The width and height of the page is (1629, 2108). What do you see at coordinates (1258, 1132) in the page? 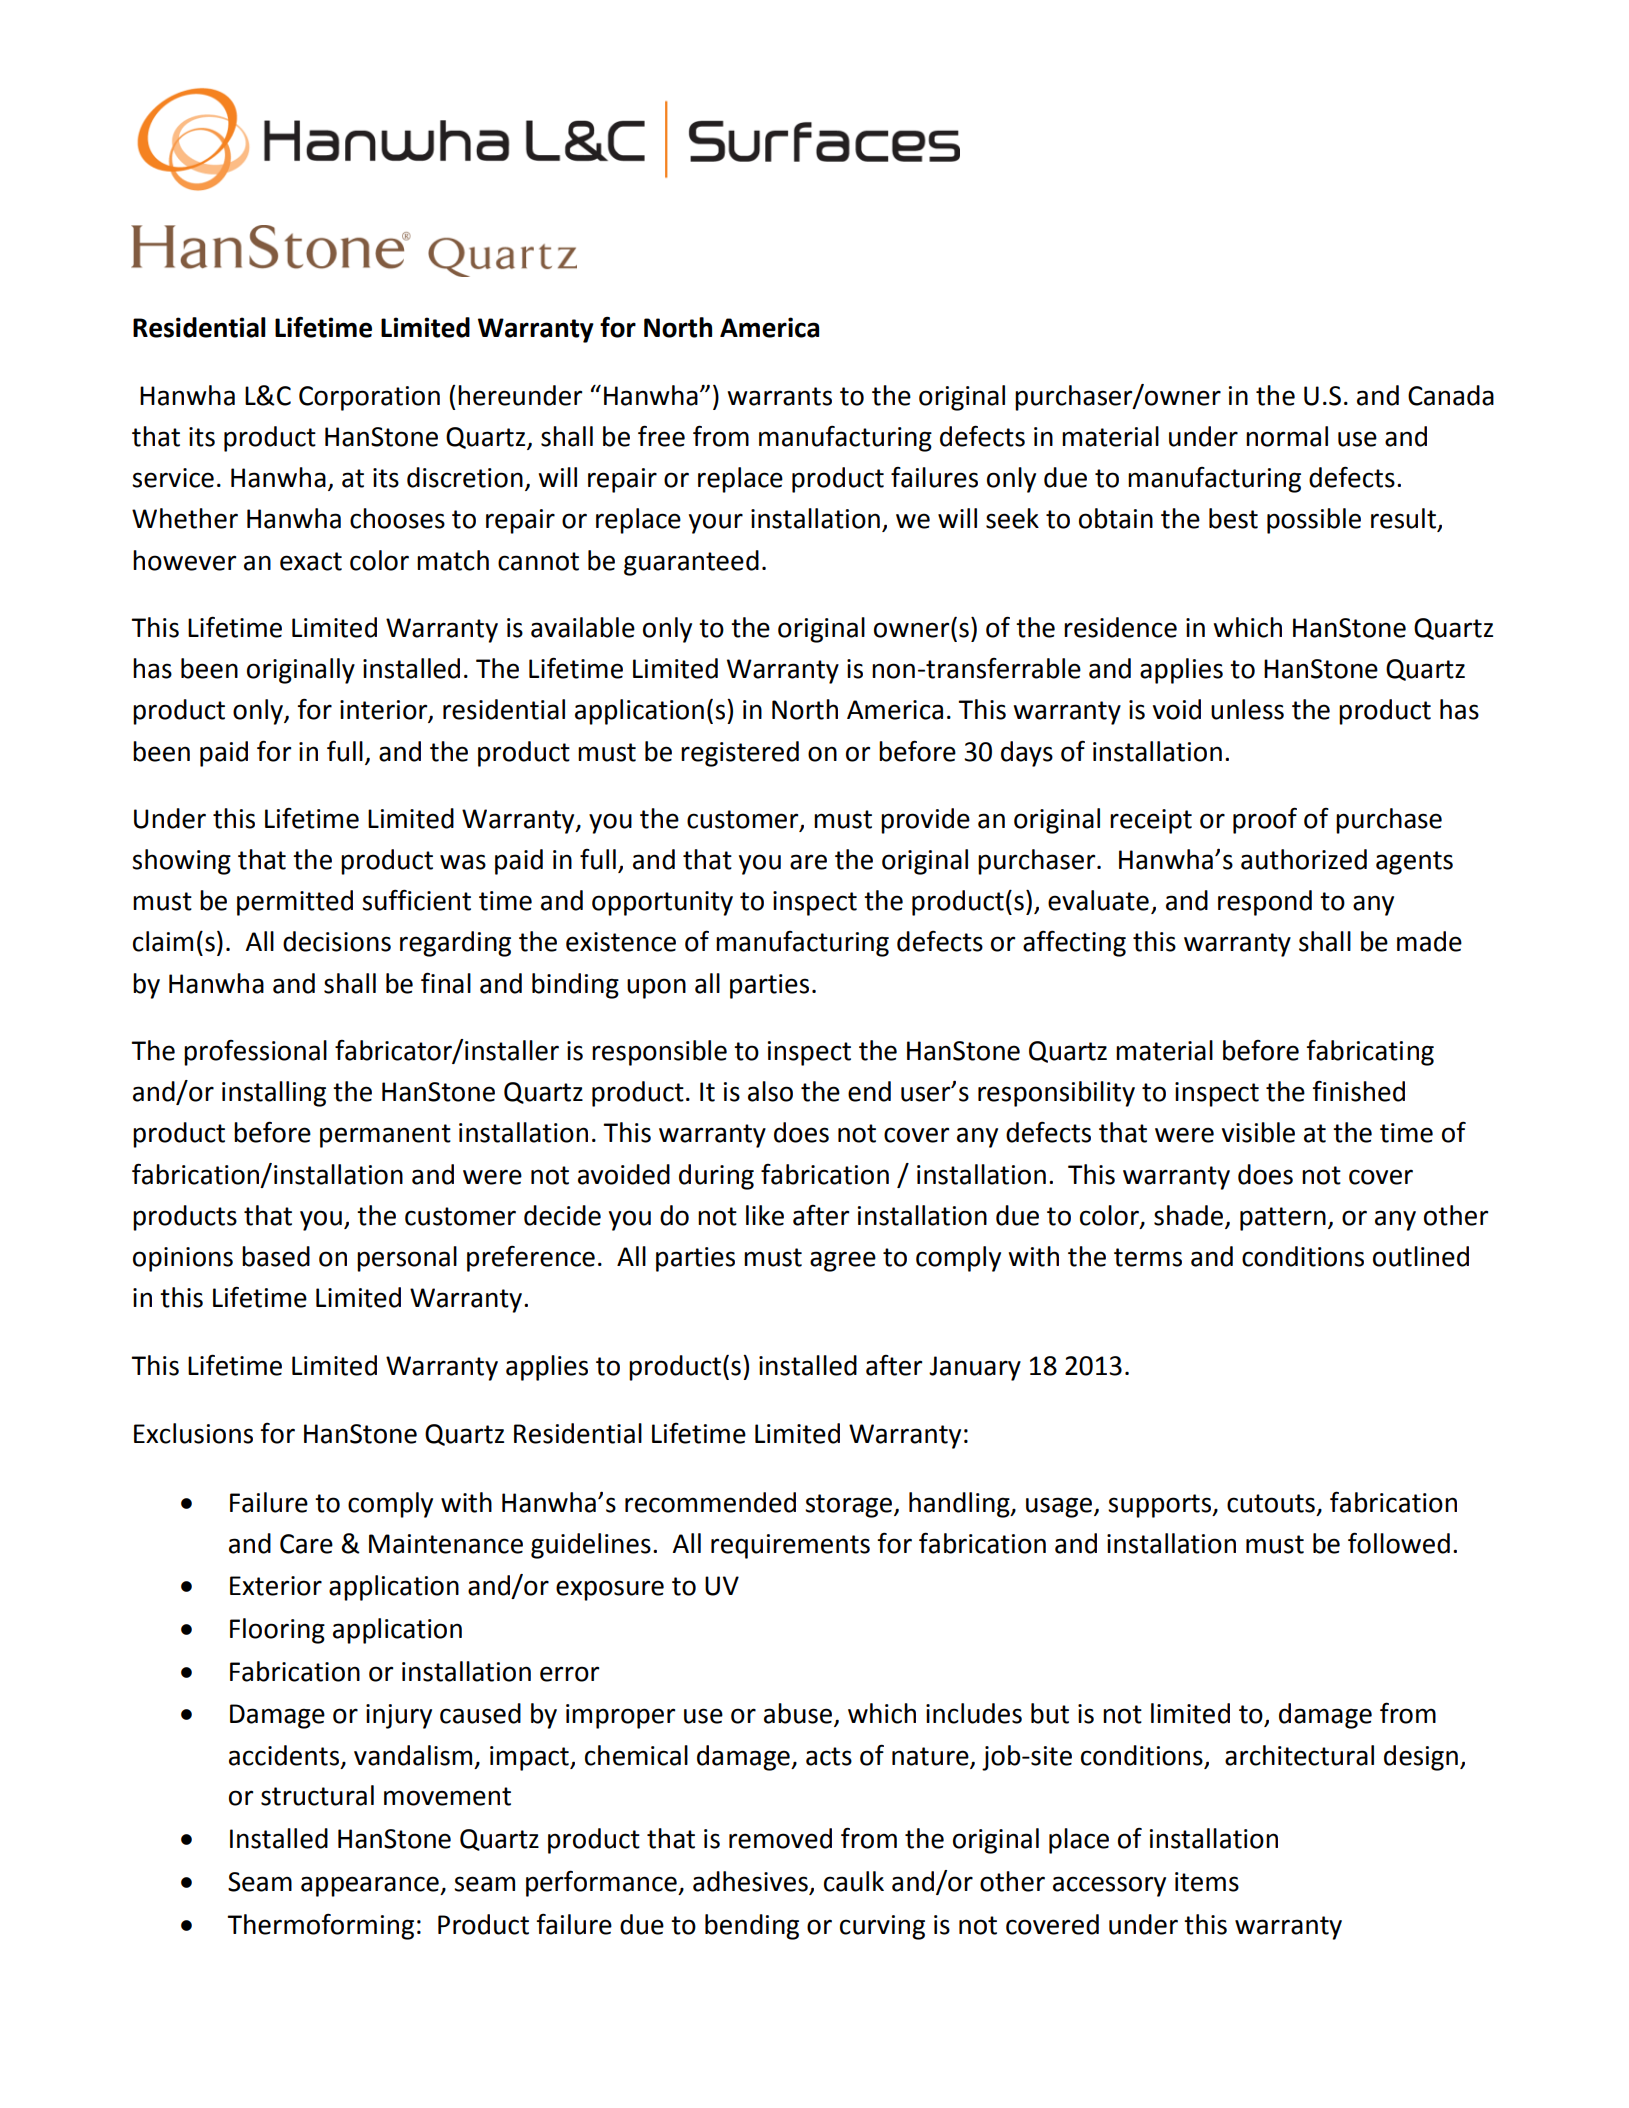
I see `visible` at bounding box center [1258, 1132].
